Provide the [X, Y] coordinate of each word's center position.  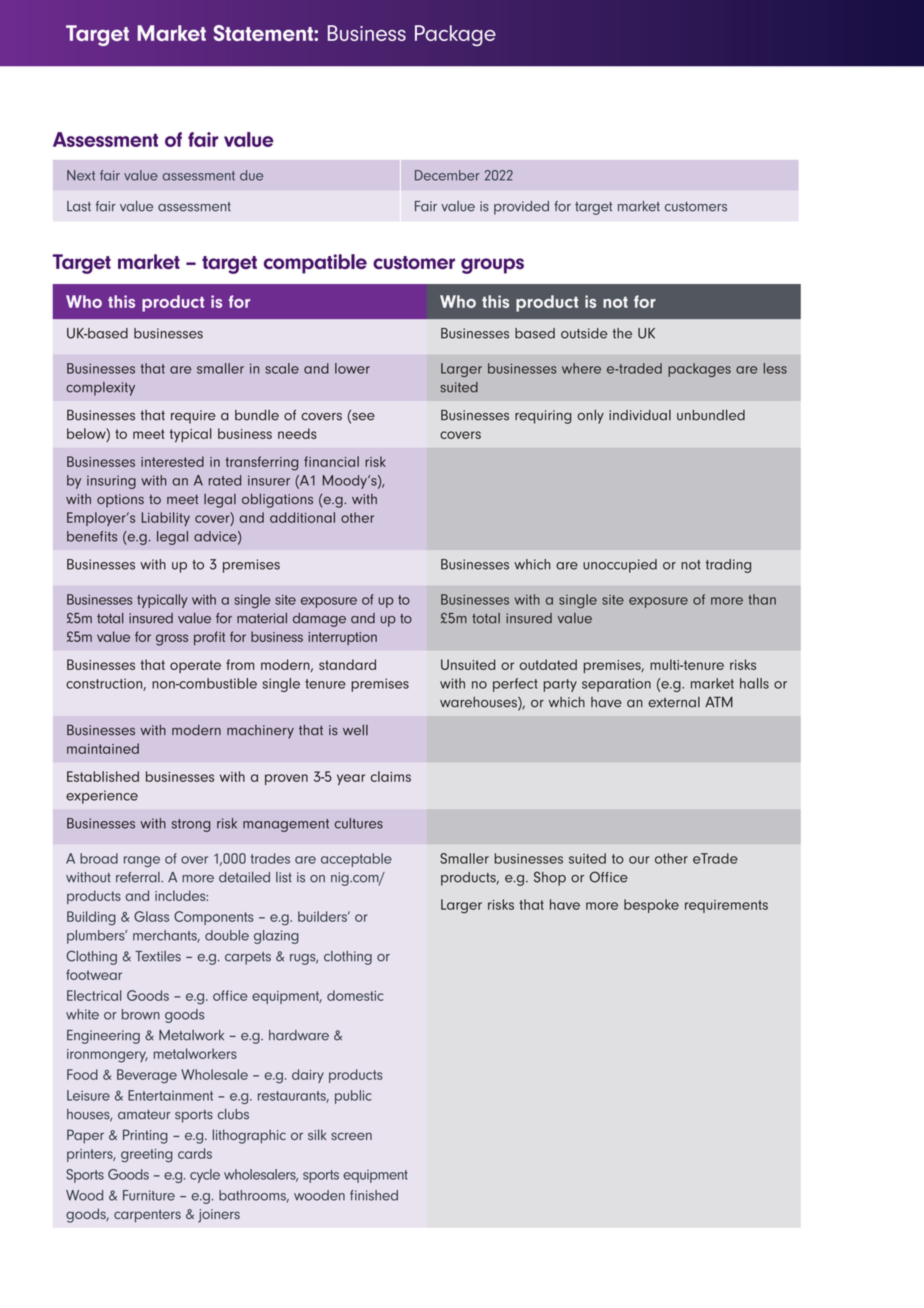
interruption [342, 638]
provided [521, 208]
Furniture [149, 1195]
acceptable [356, 860]
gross [172, 640]
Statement [264, 33]
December [447, 175]
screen [351, 1136]
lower [352, 368]
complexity [100, 389]
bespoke [651, 906]
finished [374, 1195]
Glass [151, 916]
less [775, 368]
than [762, 599]
